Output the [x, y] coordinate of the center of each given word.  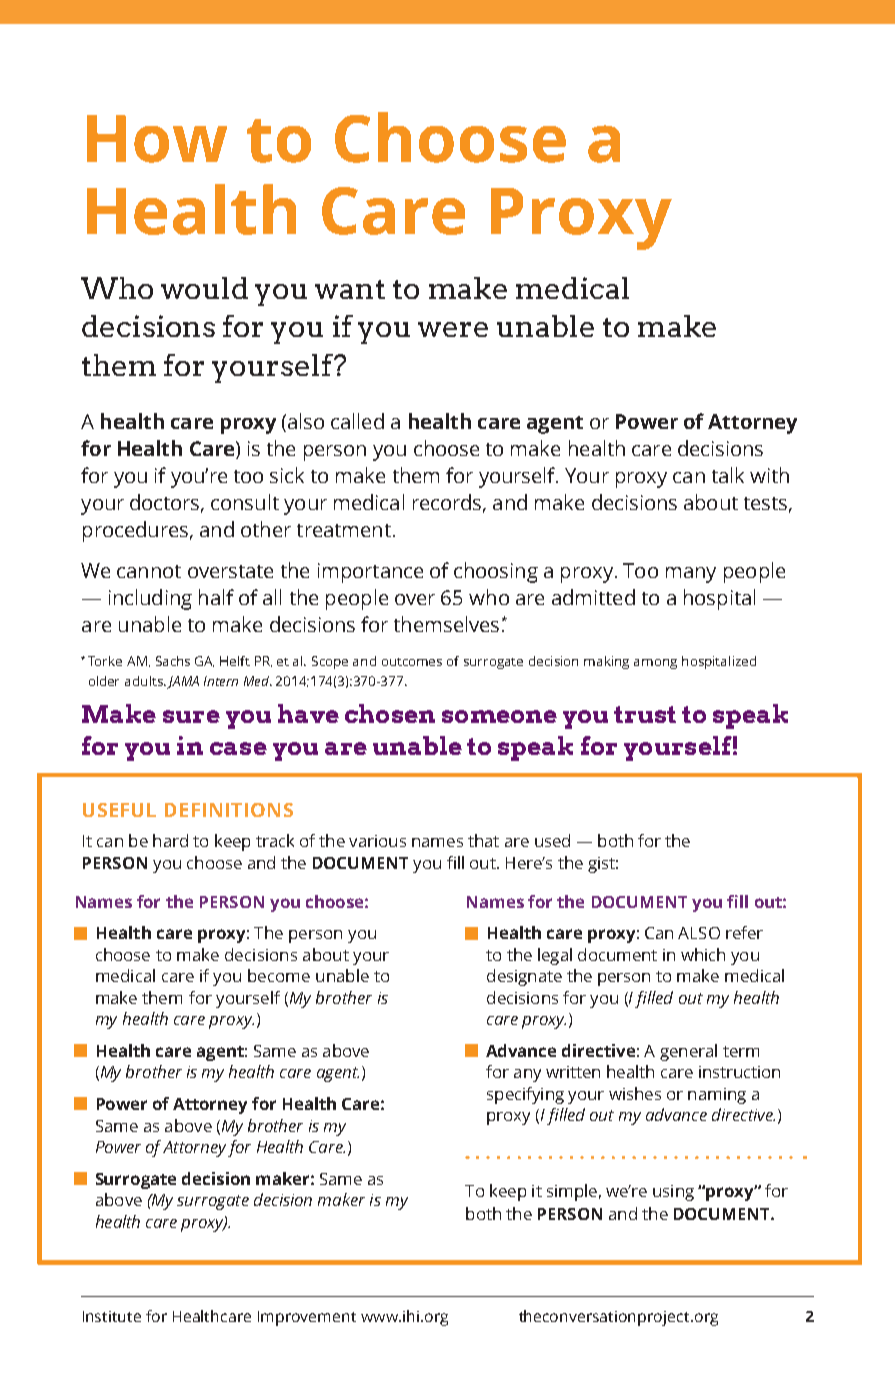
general [688, 1052]
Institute [112, 1316]
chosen [390, 713]
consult [245, 502]
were [453, 329]
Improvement [307, 1318]
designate [524, 977]
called [357, 421]
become [279, 975]
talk [728, 475]
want [350, 289]
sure [191, 716]
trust [645, 714]
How [157, 139]
